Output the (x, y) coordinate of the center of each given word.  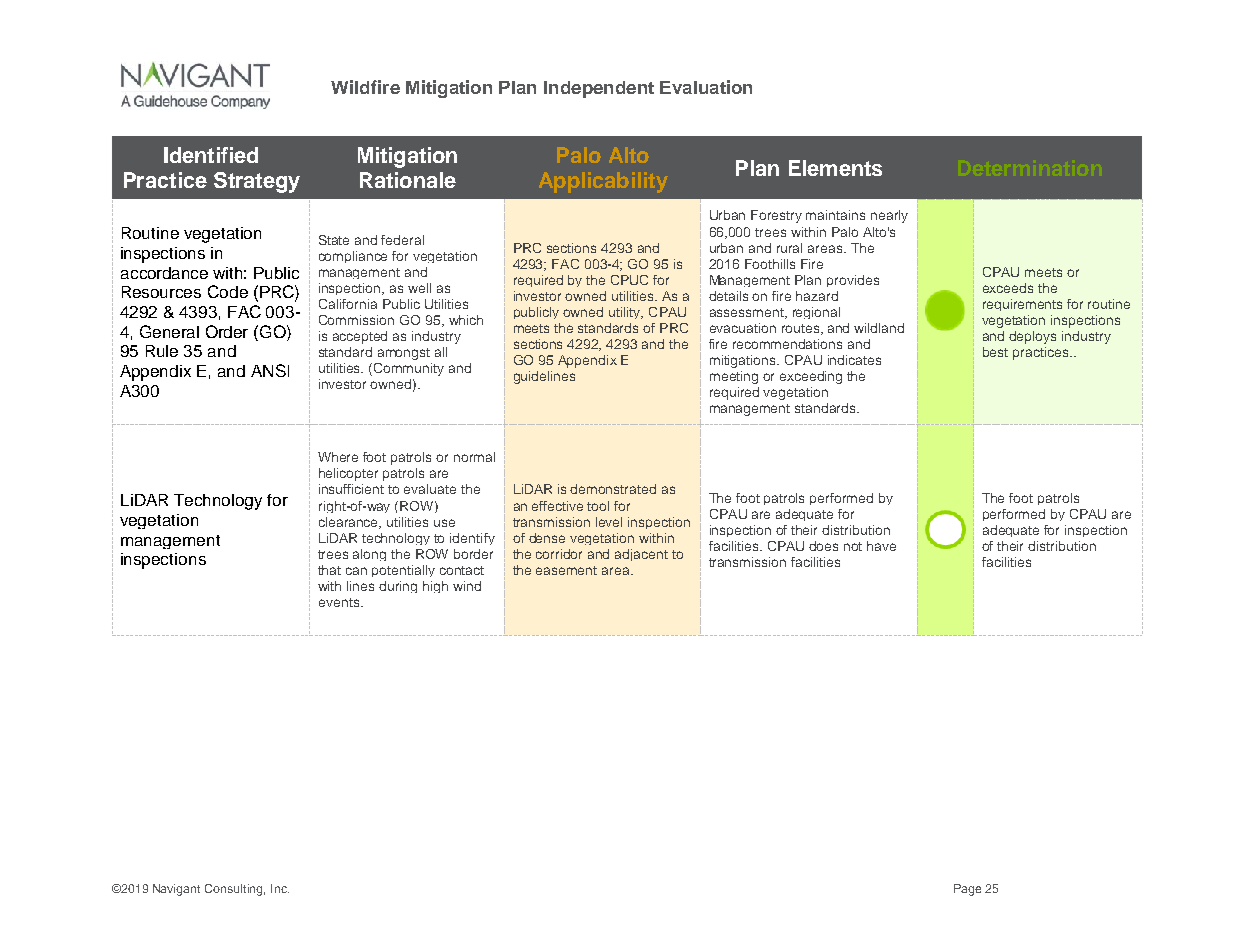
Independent (599, 89)
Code (228, 291)
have (881, 546)
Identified (211, 155)
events (340, 602)
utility (626, 313)
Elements (835, 168)
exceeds (1008, 288)
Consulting (235, 890)
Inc (280, 888)
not (853, 546)
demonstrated (613, 489)
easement (566, 570)
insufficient (351, 489)
